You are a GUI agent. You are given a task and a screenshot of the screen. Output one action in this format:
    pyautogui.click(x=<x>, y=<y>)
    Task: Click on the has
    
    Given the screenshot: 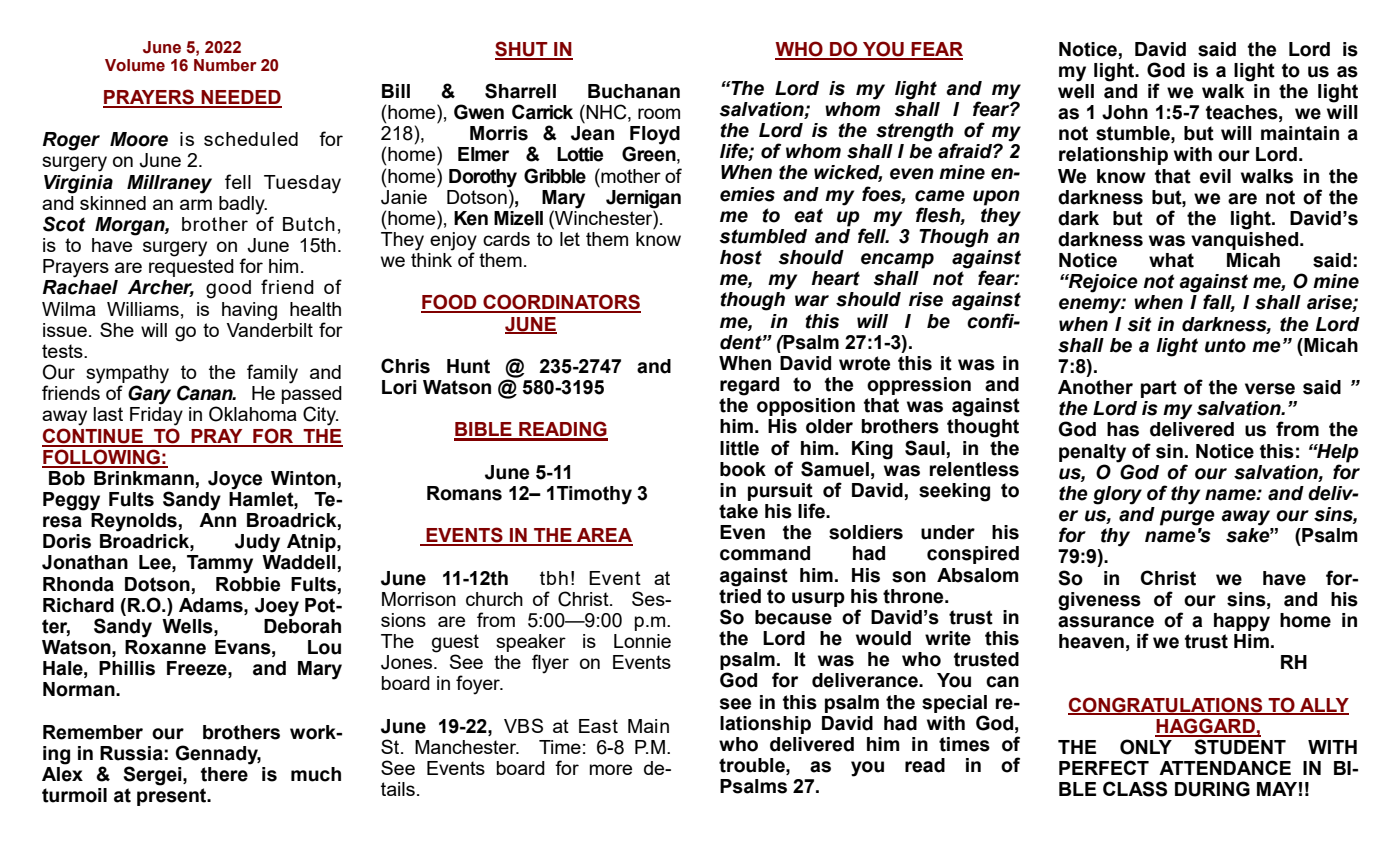 What is the action you would take?
    pyautogui.click(x=1123, y=429)
